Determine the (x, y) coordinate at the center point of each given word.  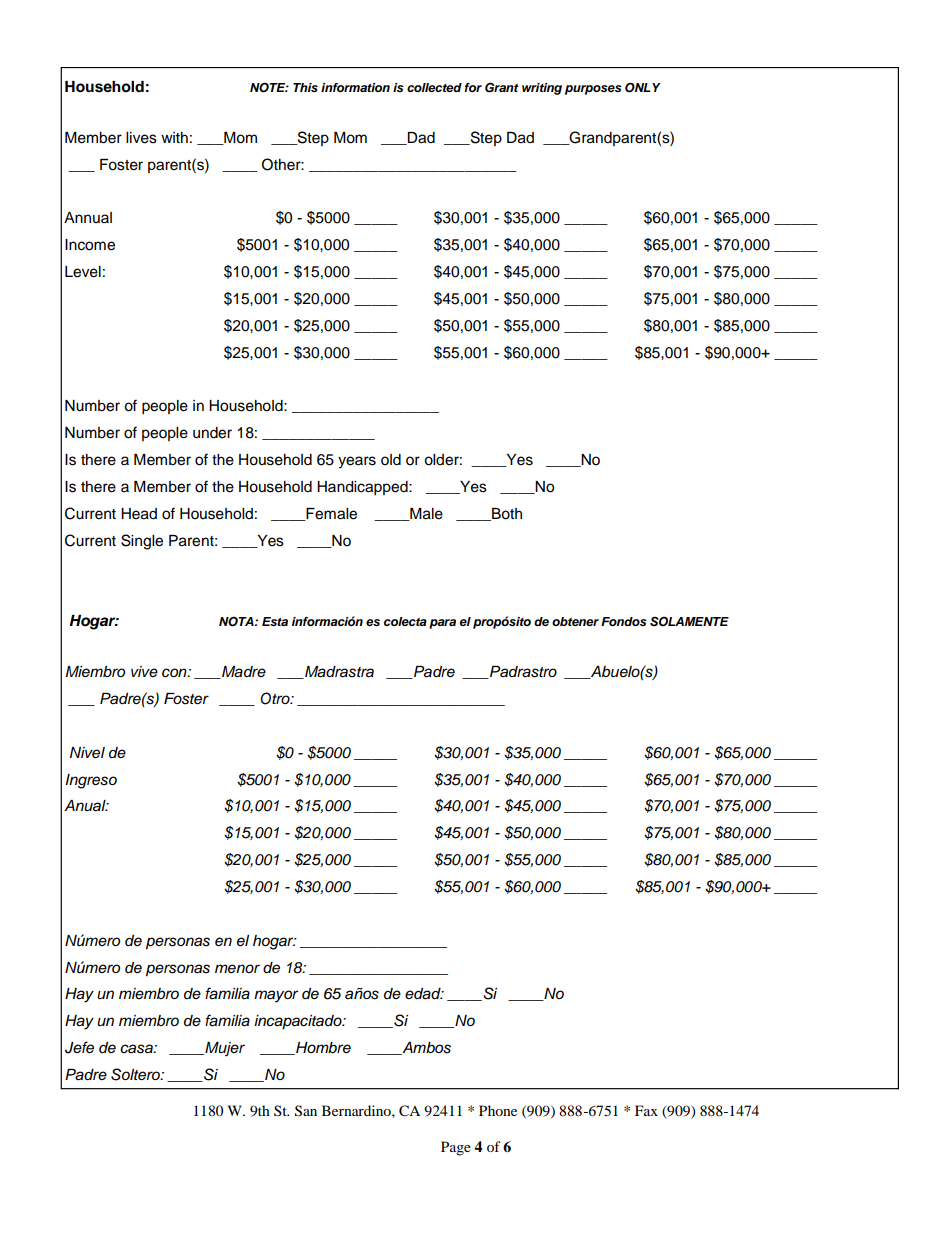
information (355, 87)
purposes (593, 90)
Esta (275, 621)
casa (137, 1049)
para (442, 624)
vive (144, 671)
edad (424, 994)
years (357, 462)
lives (141, 138)
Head (139, 514)
